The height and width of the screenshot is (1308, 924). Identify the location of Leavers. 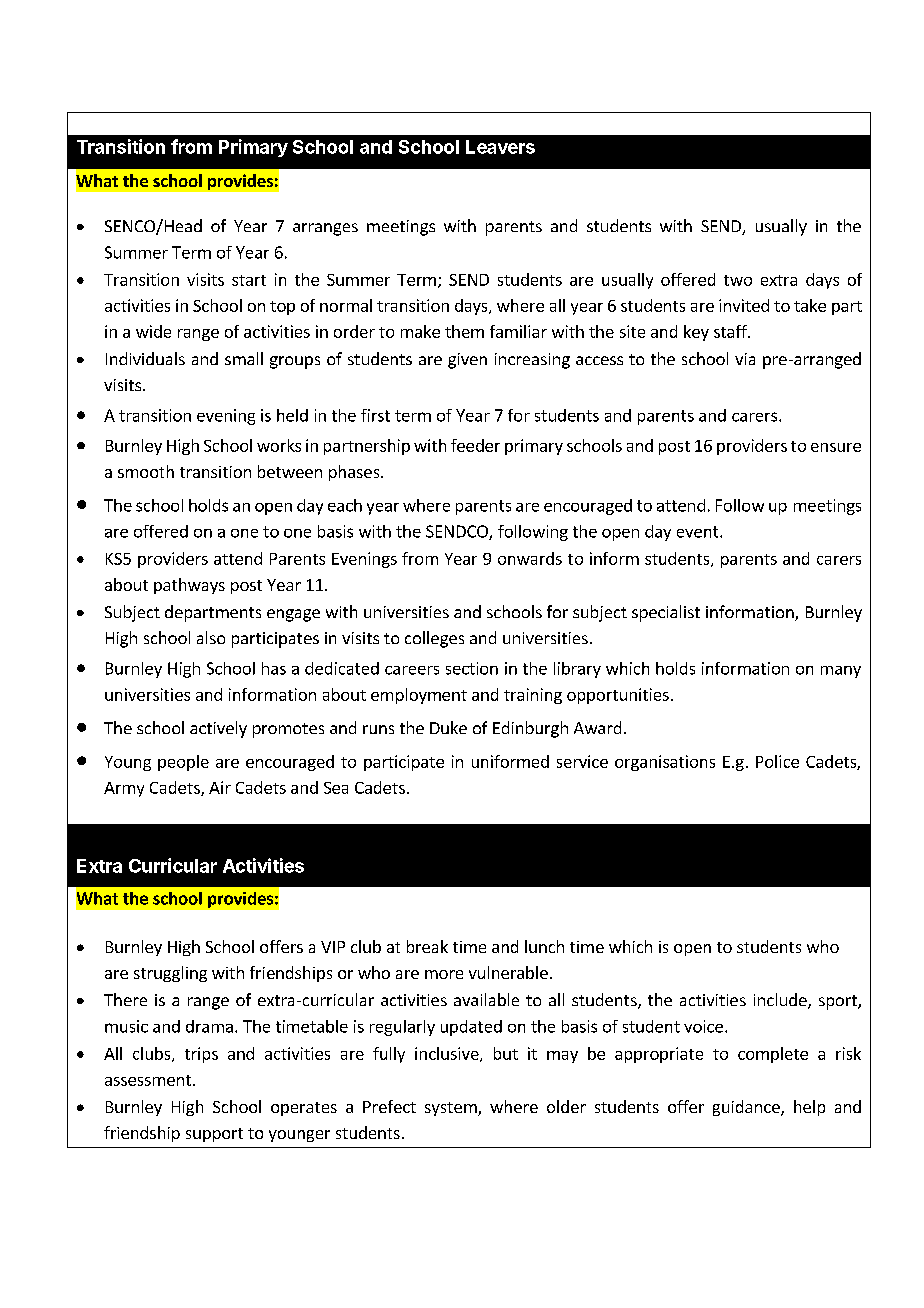
(500, 147).
